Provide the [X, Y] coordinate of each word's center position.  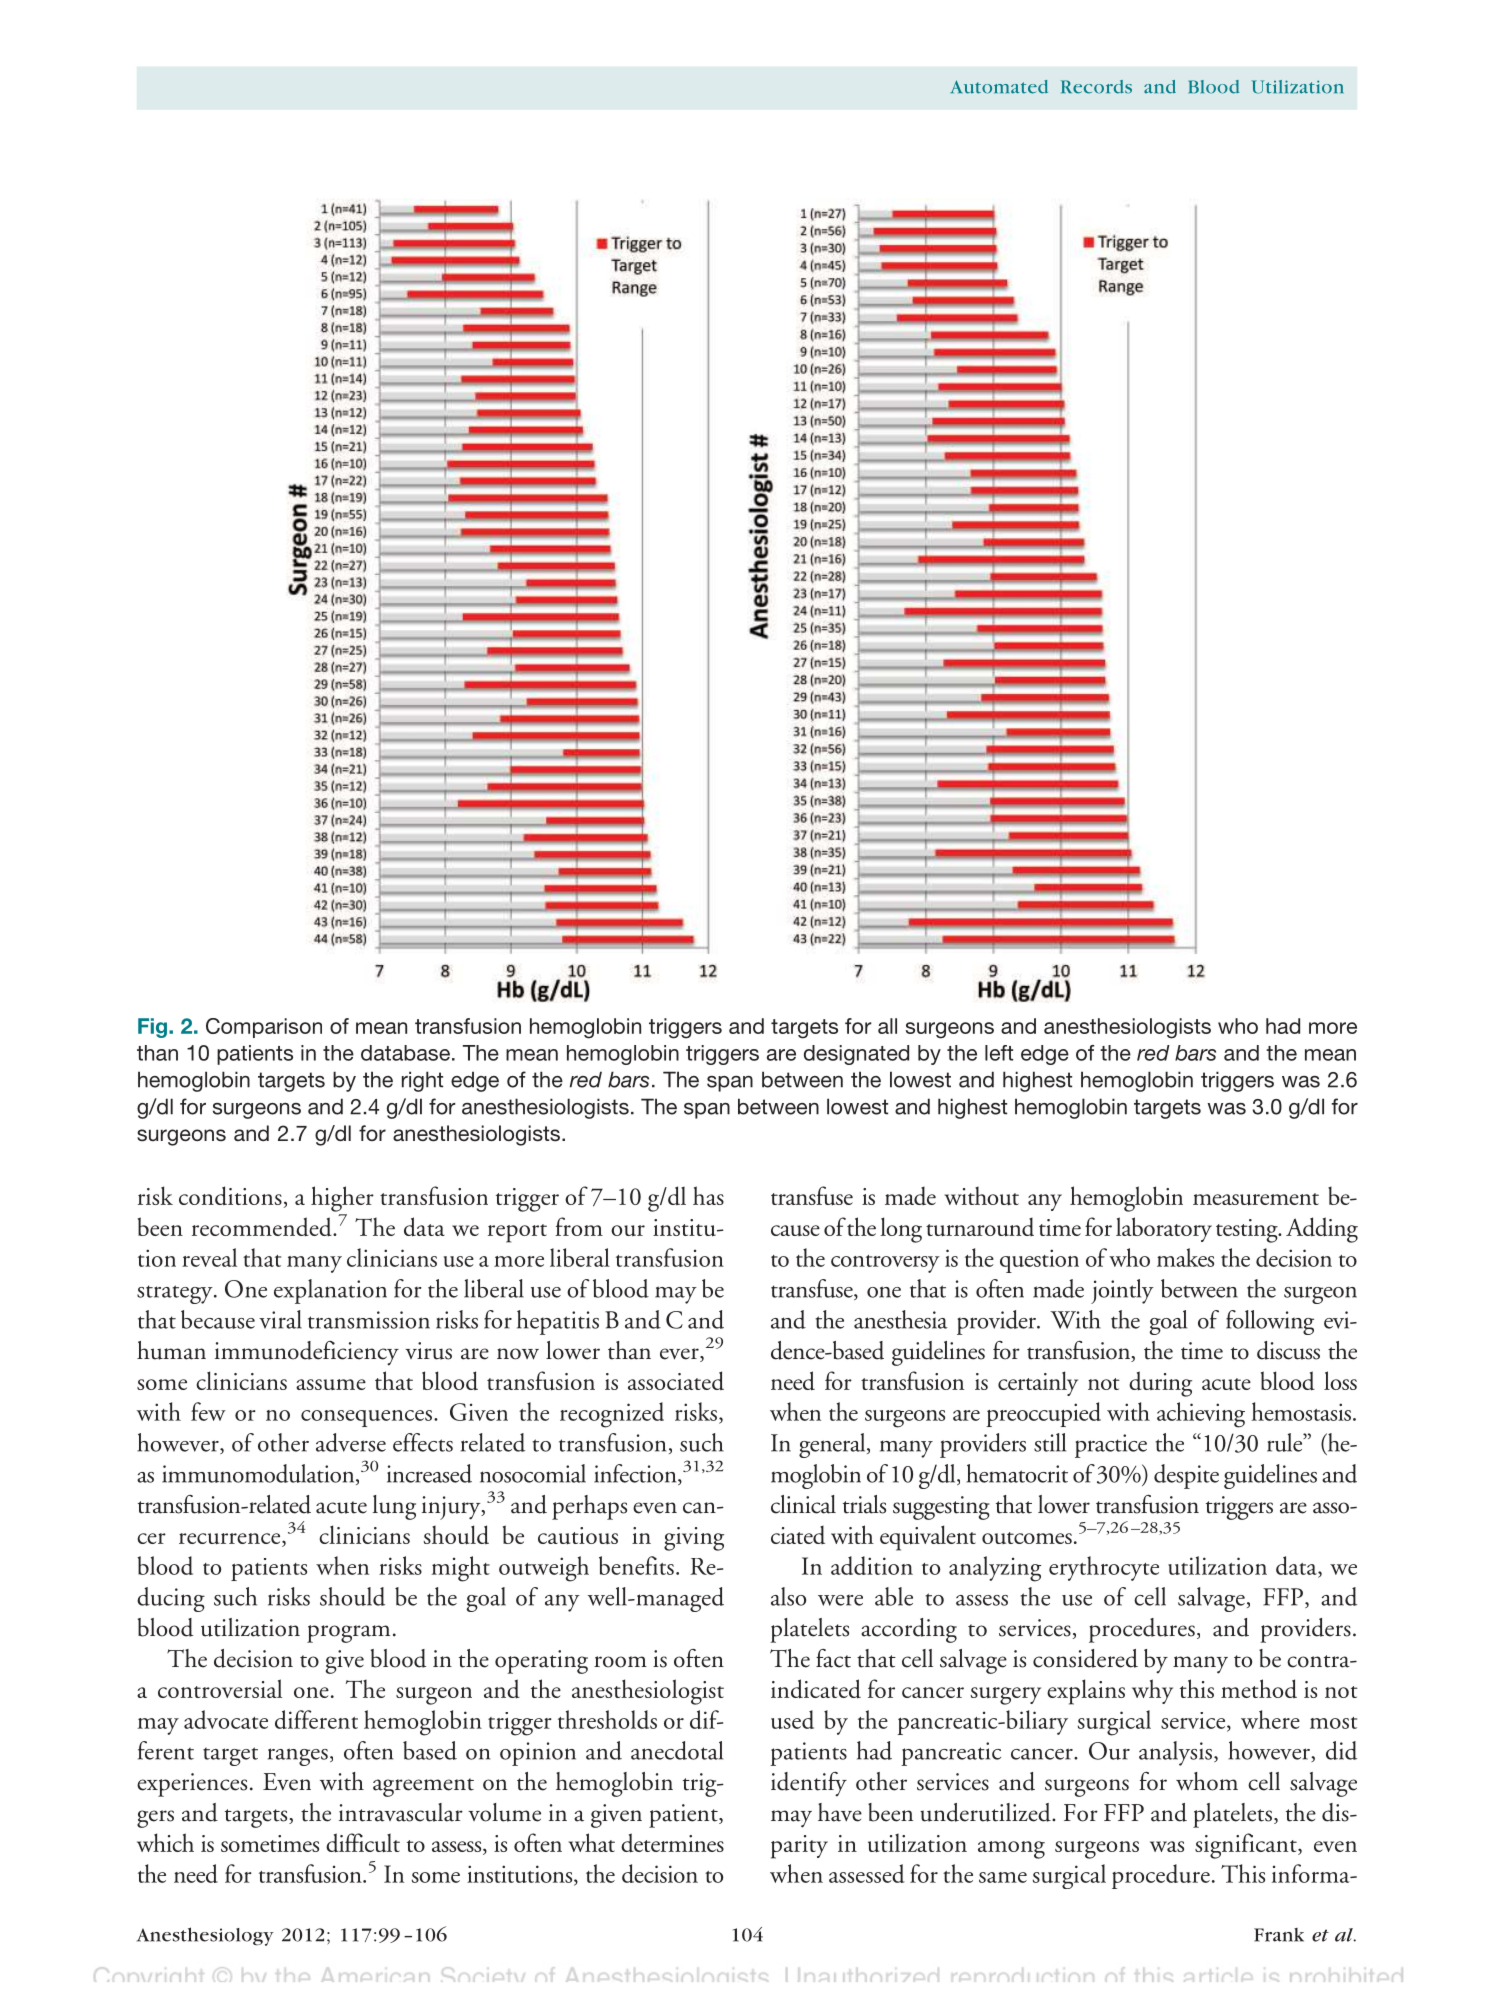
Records [1096, 87]
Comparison [264, 1028]
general [833, 1445]
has [708, 1195]
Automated [999, 87]
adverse [351, 1442]
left [999, 1053]
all [887, 1026]
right [422, 1081]
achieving [1201, 1415]
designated [856, 1055]
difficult [363, 1843]
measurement [1256, 1199]
